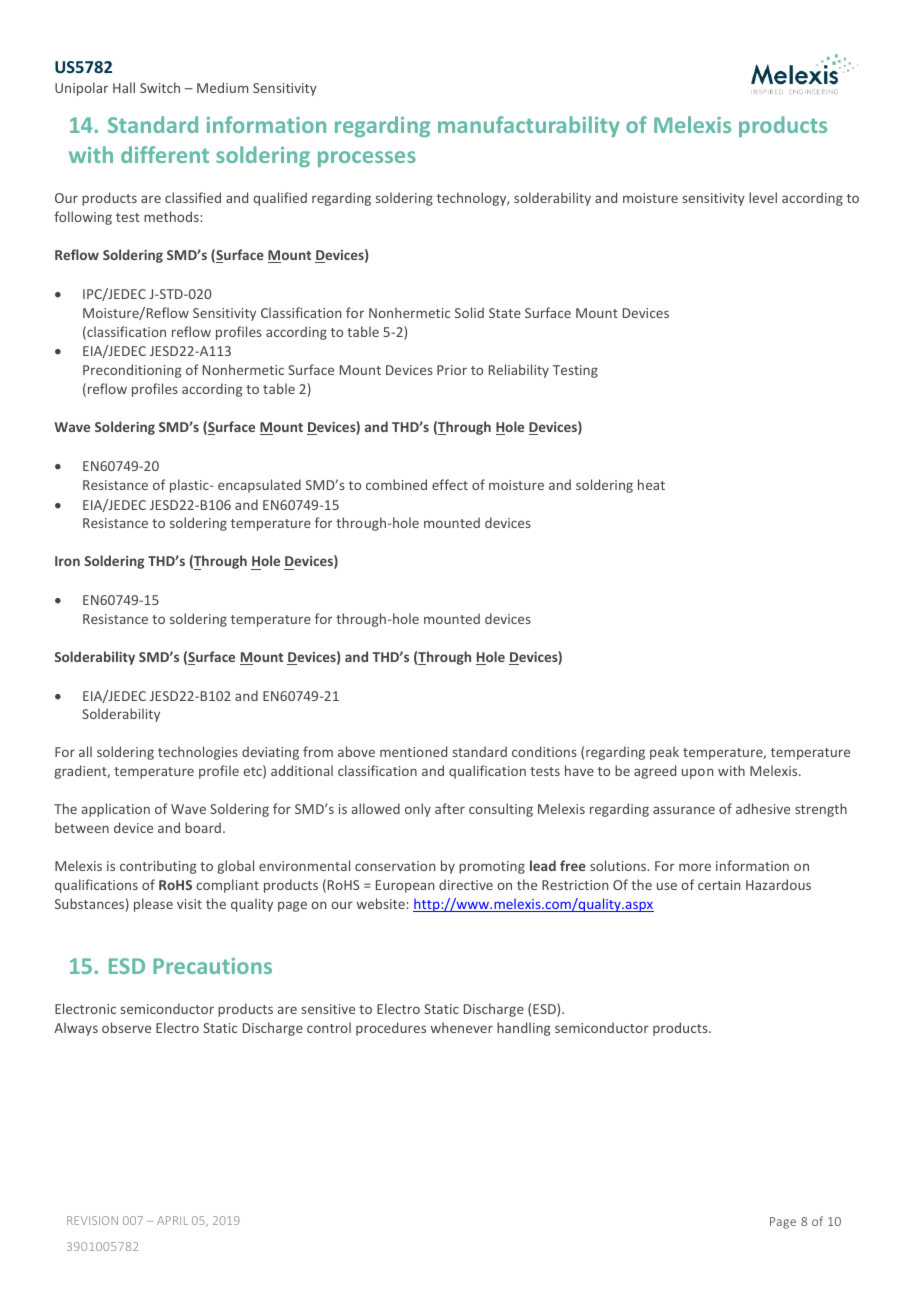  I want to click on whenever, so click(462, 1027).
